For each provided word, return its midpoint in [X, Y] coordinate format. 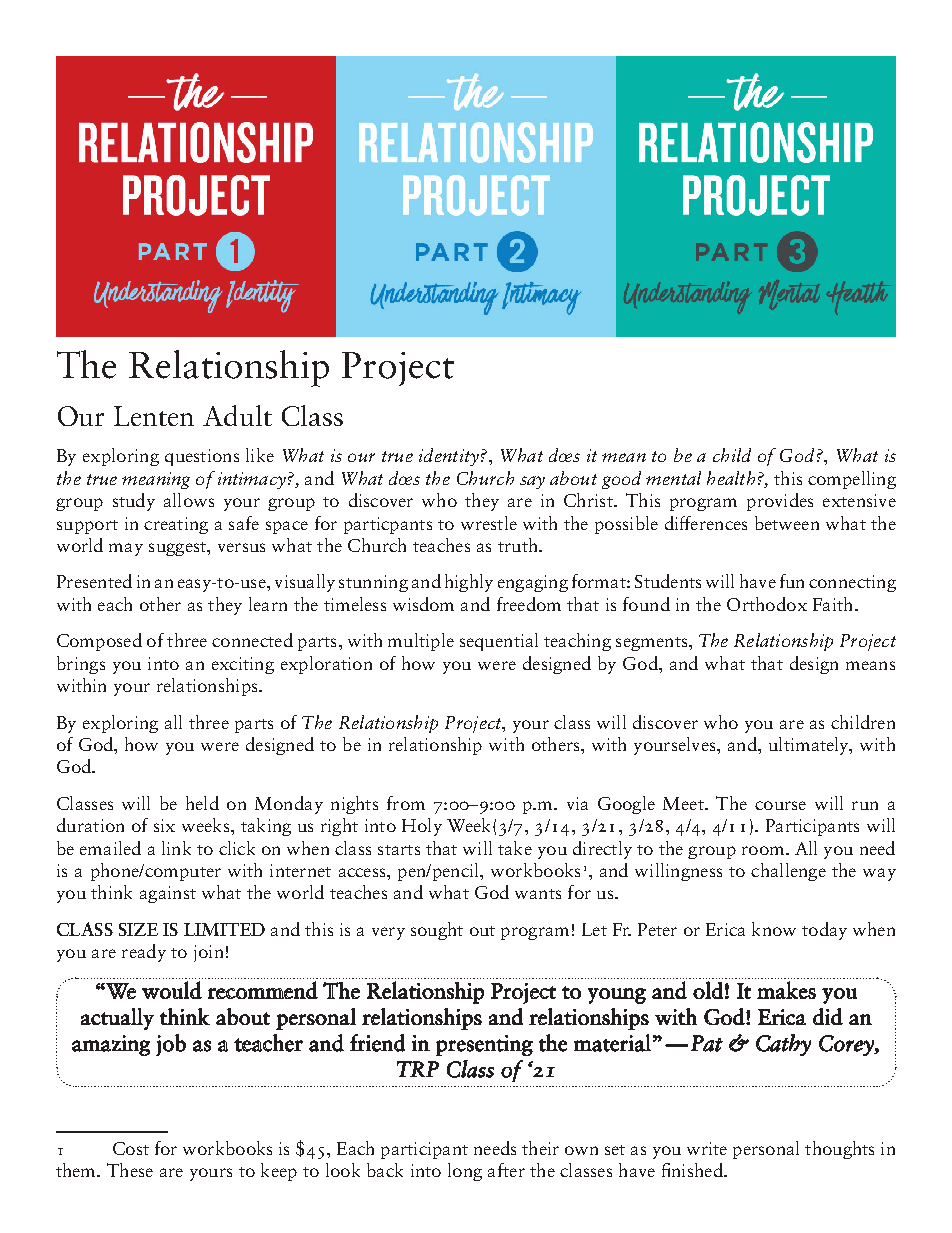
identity [449, 457]
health [731, 478]
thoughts [839, 1150]
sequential [499, 642]
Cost [131, 1148]
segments [653, 644]
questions [202, 457]
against [168, 894]
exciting [243, 665]
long [465, 1172]
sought [437, 931]
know [774, 929]
